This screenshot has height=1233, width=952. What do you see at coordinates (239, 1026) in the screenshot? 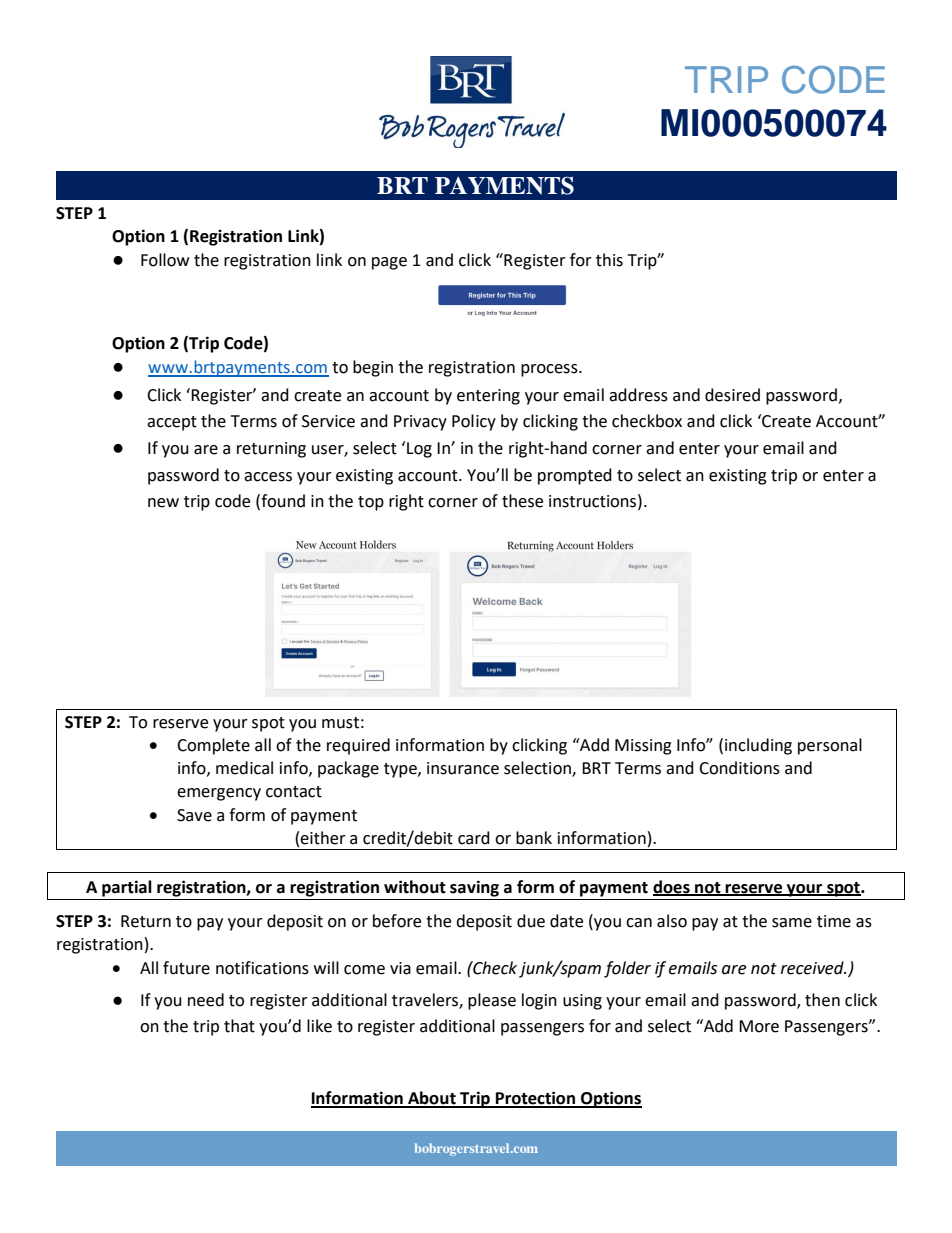
I see `that` at bounding box center [239, 1026].
